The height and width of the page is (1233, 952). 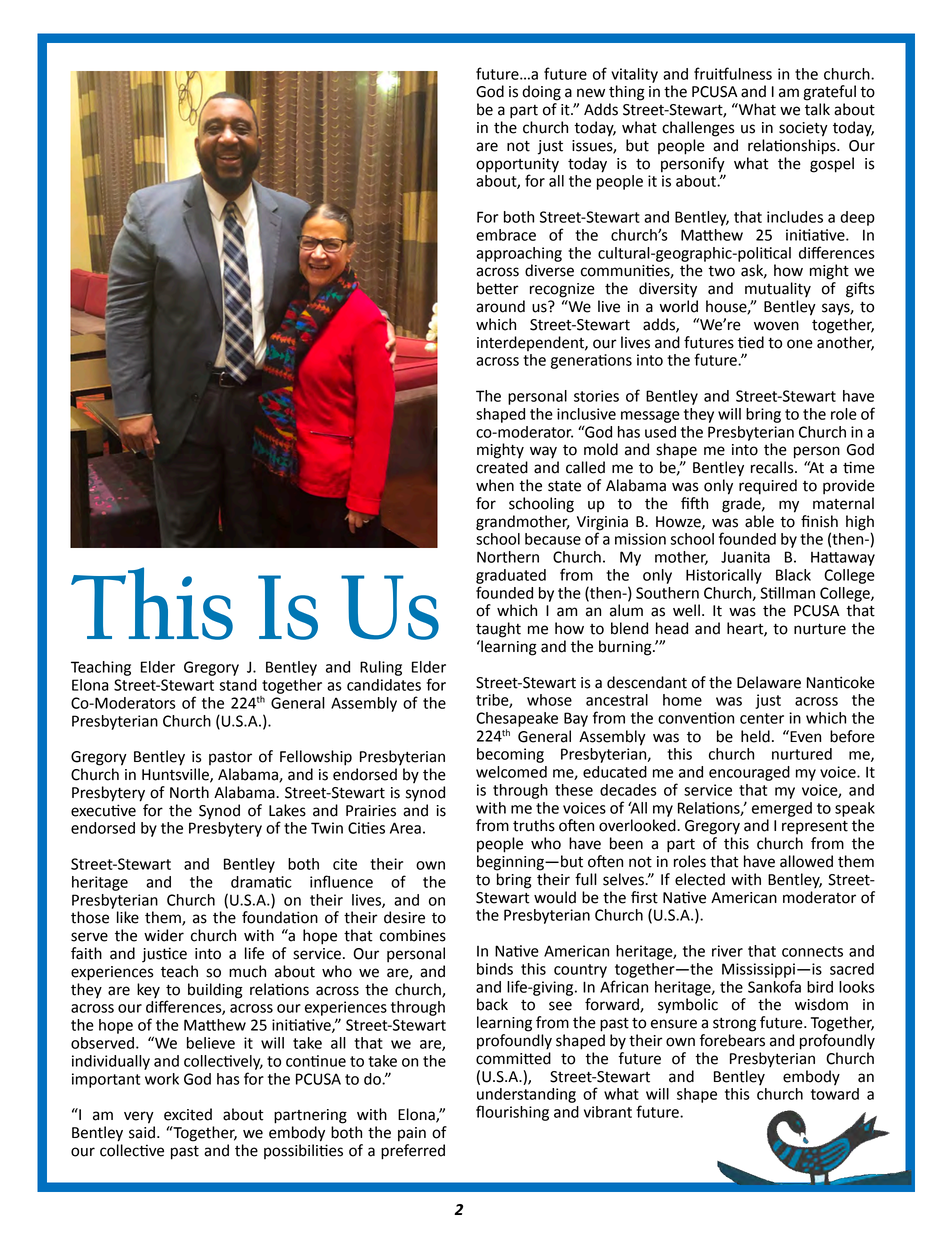 I want to click on taught, so click(x=498, y=630).
